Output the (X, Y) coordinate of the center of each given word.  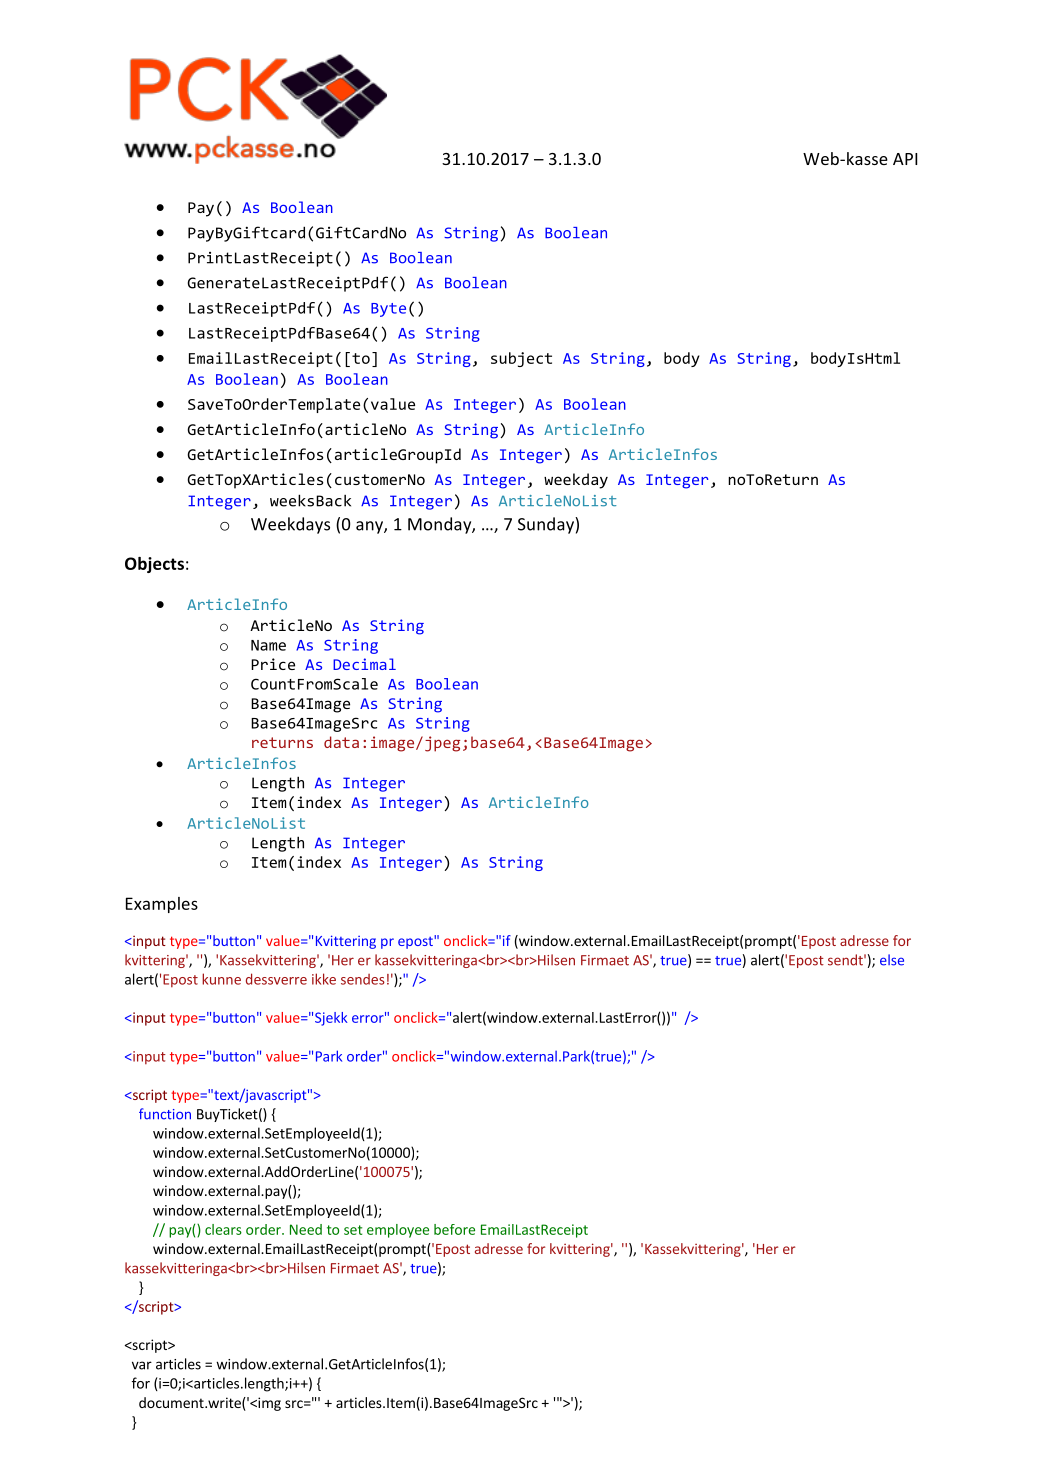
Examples (162, 905)
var (142, 1365)
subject (521, 359)
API (905, 159)
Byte (388, 310)
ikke (324, 979)
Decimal (364, 664)
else (892, 960)
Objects (154, 565)
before (454, 1229)
